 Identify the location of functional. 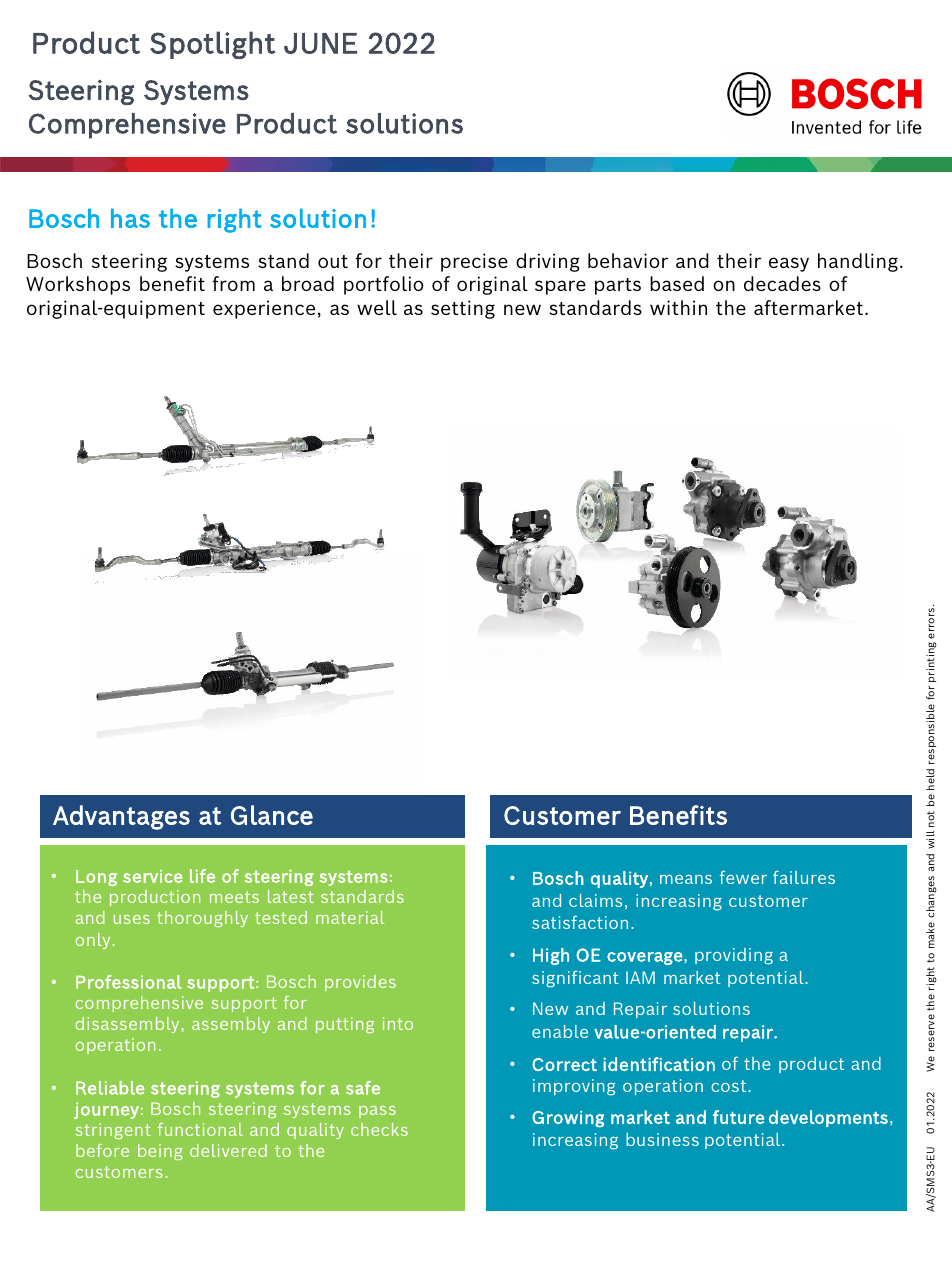
(200, 1129).
